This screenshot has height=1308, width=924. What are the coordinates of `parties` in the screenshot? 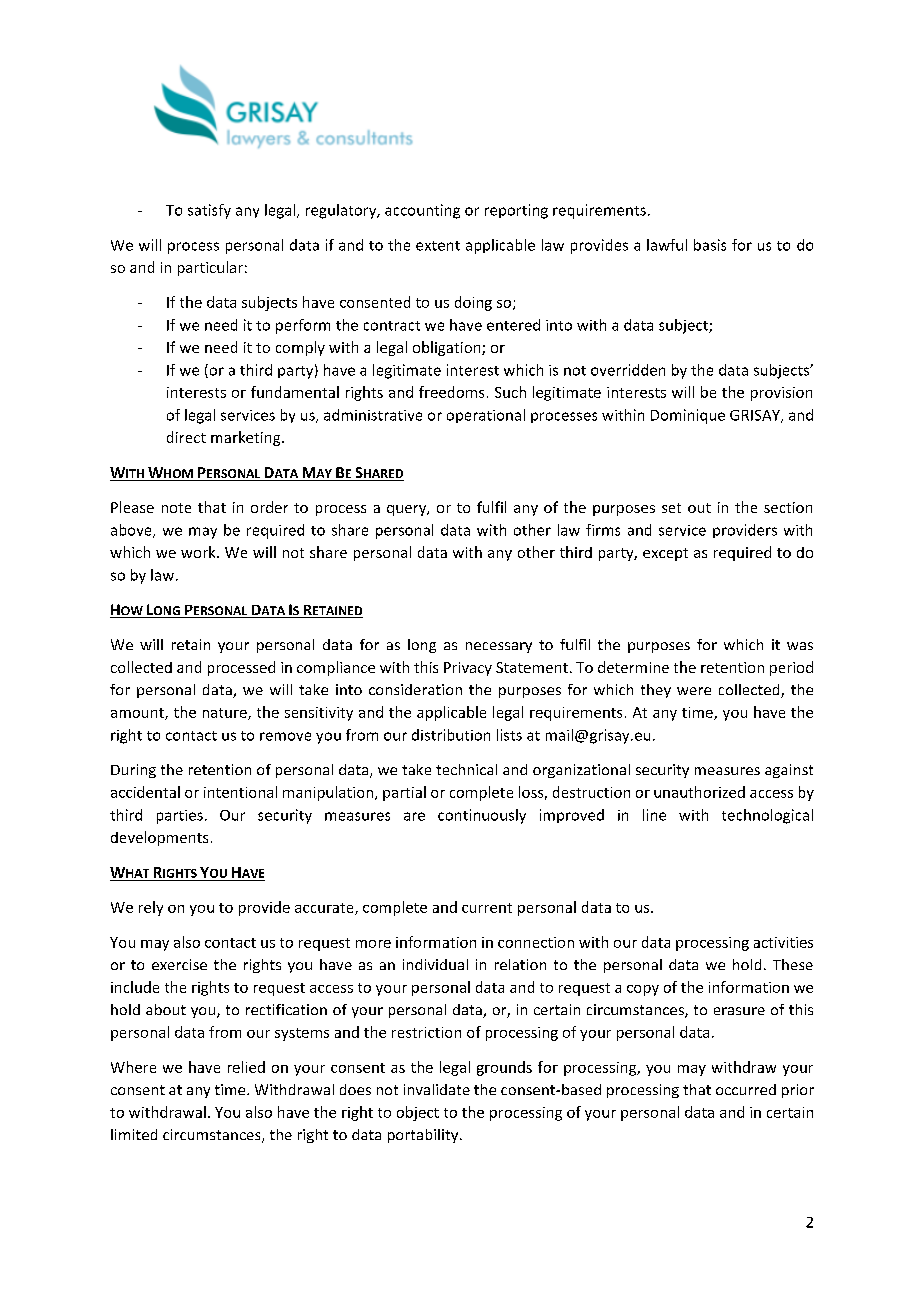 It's located at (180, 817).
